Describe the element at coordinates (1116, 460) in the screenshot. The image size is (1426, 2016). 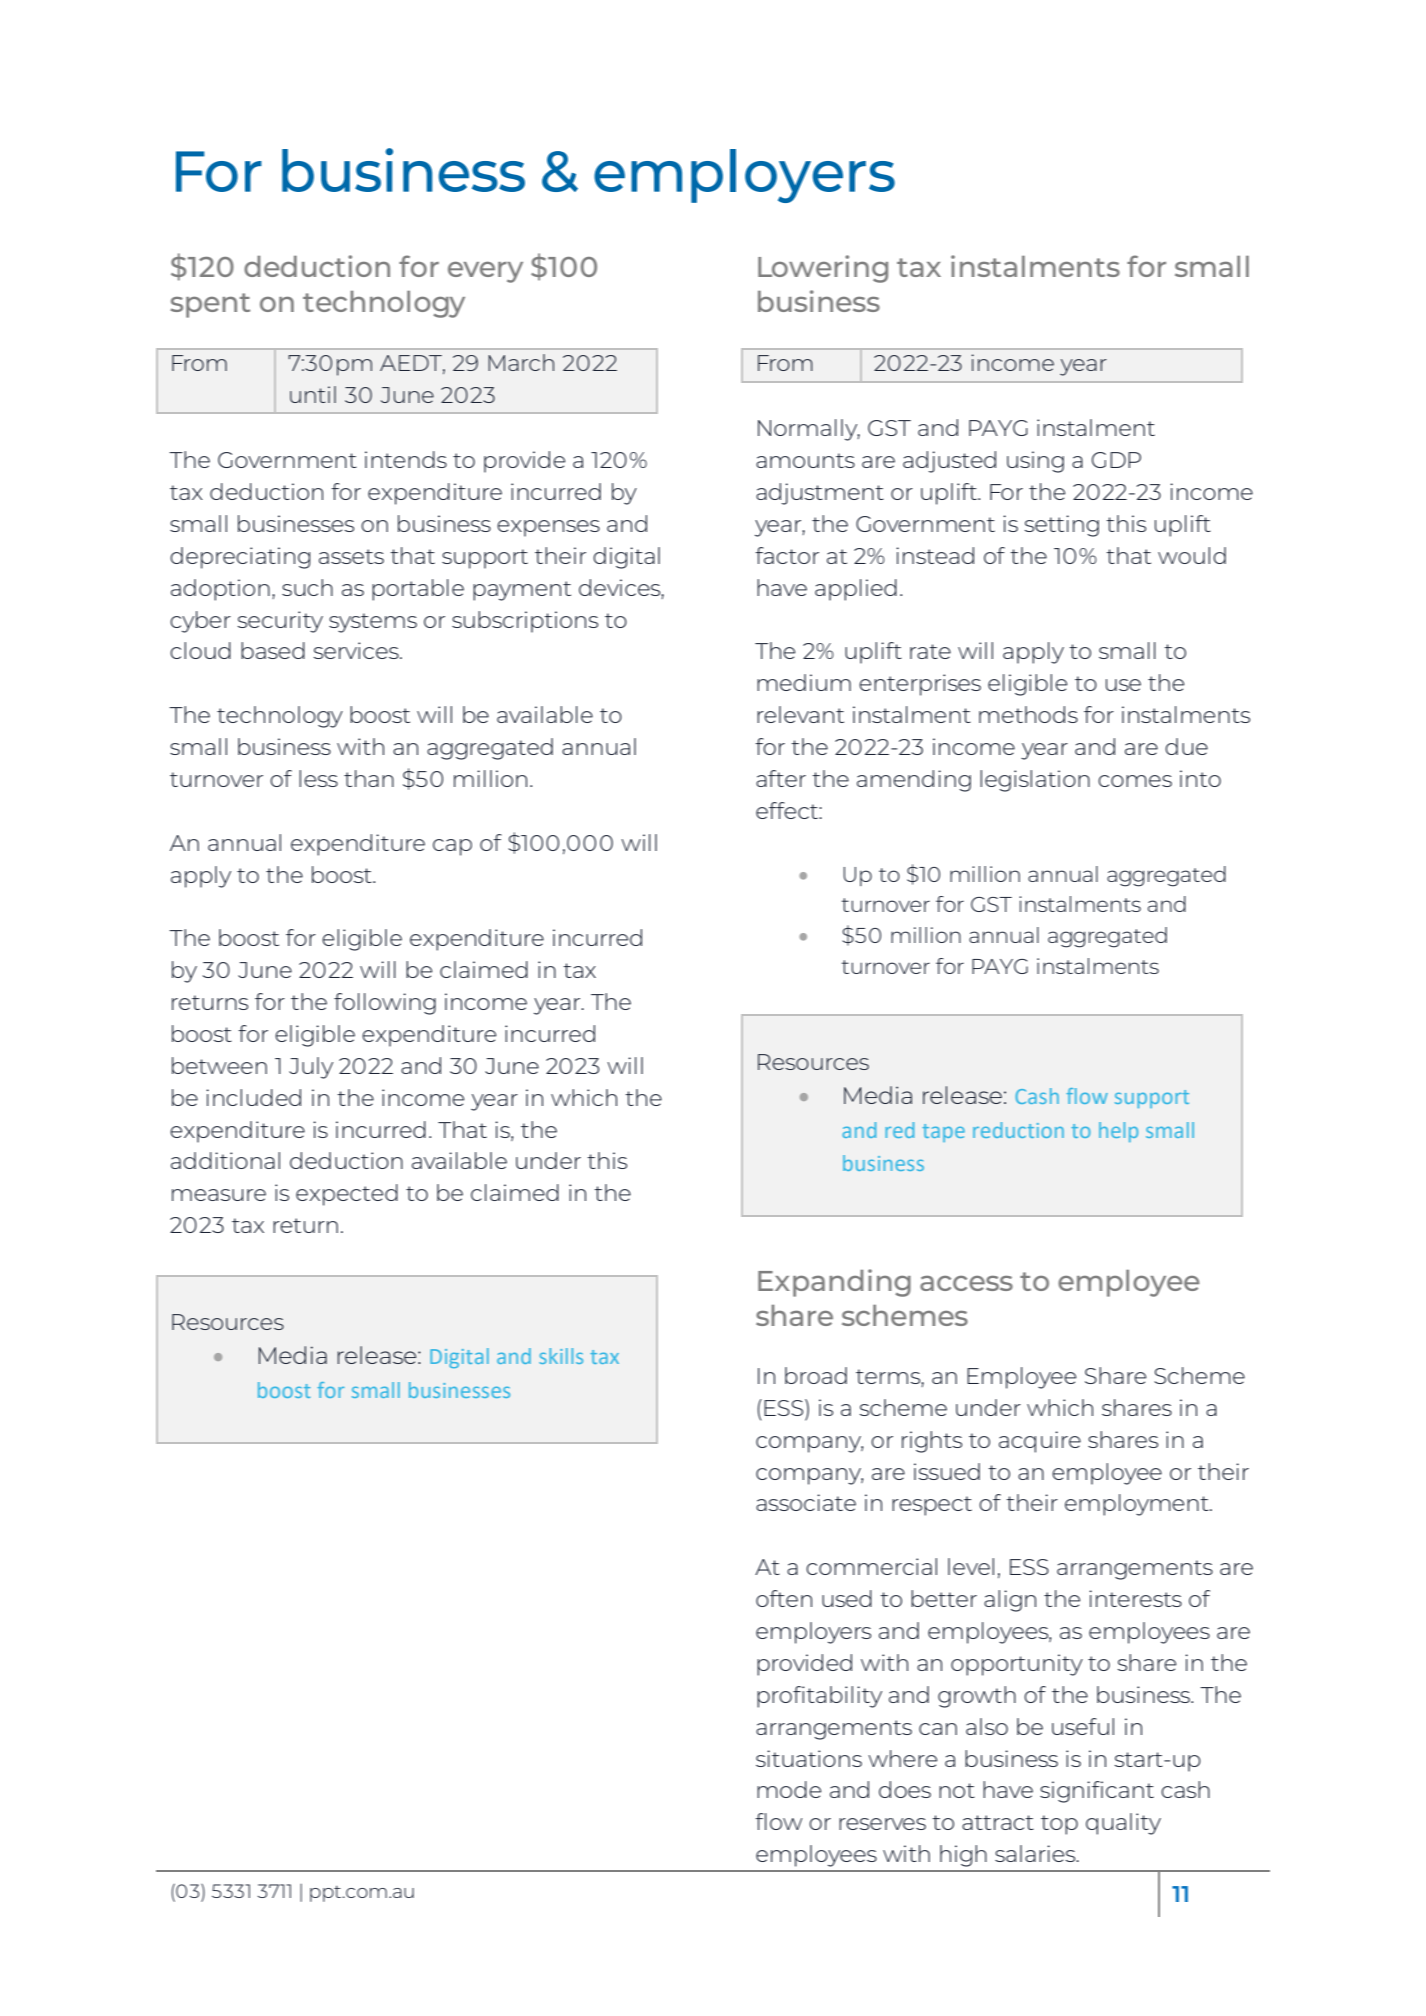
I see `GDP` at that location.
